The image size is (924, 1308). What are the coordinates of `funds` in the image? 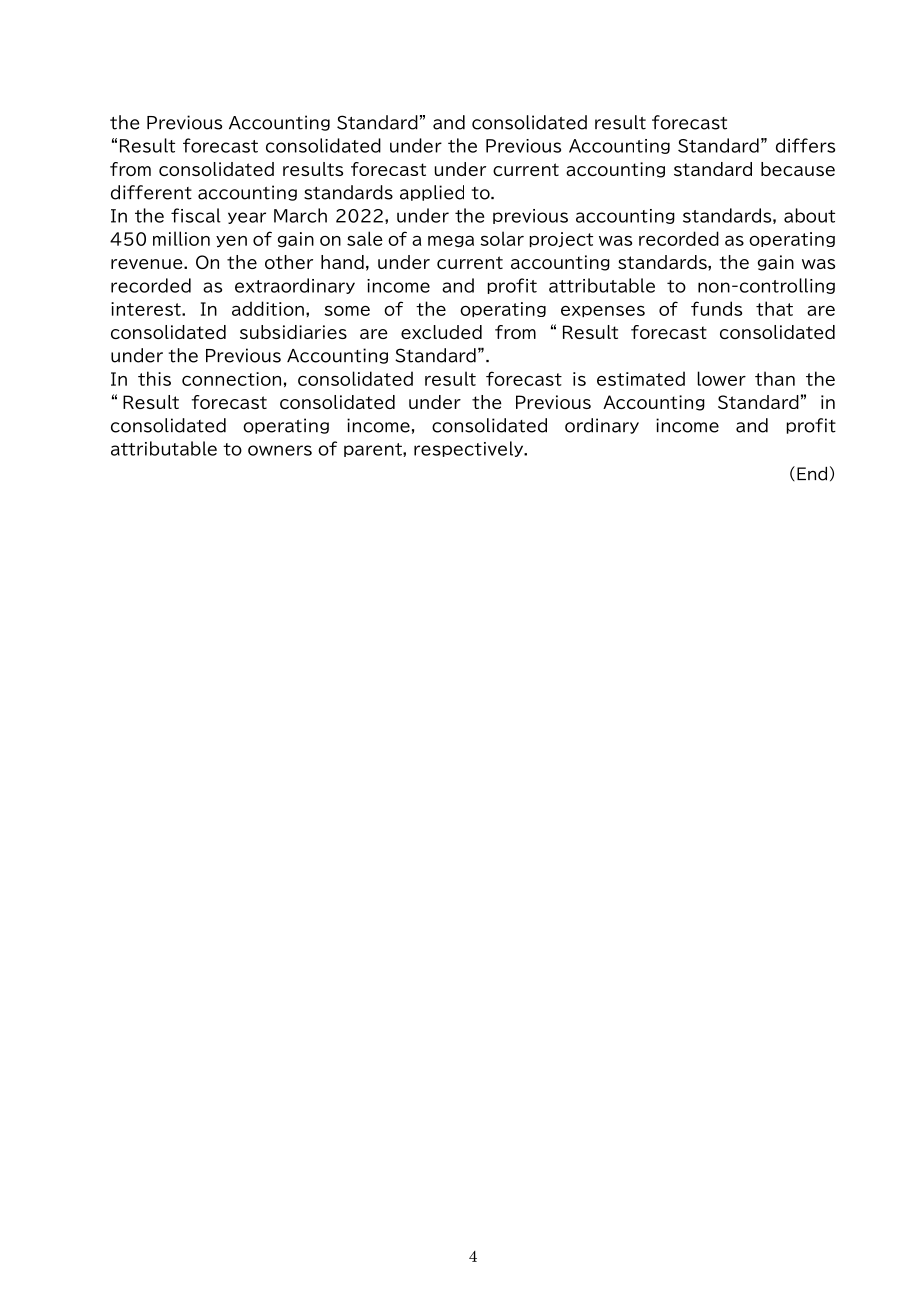 It's located at (716, 308).
